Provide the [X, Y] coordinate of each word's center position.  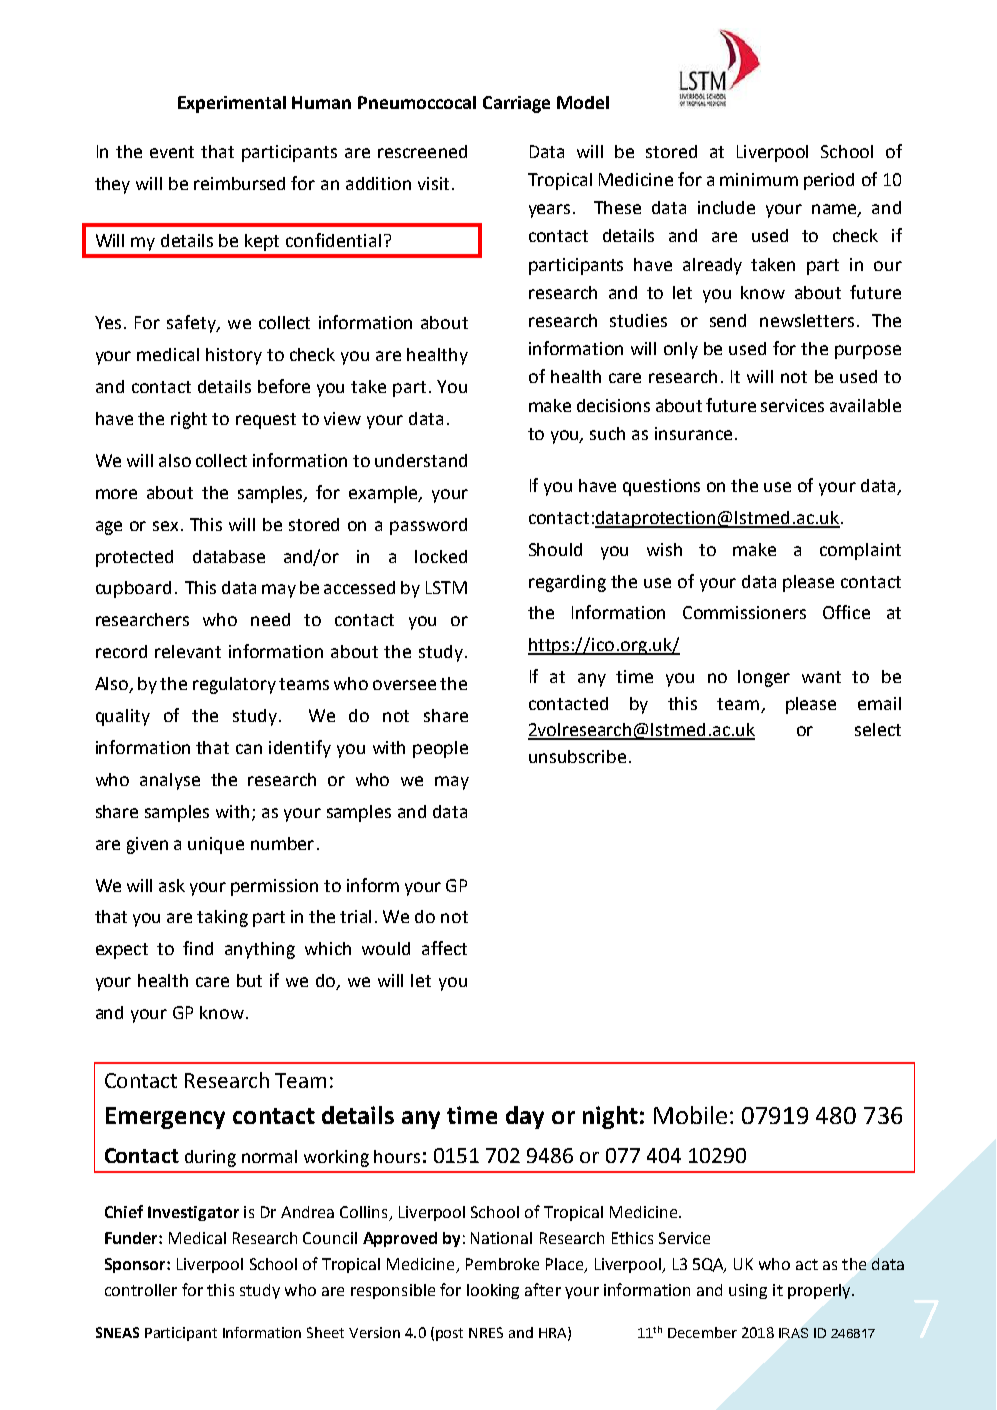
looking [493, 1291]
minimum [759, 179]
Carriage [516, 104]
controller [141, 1290]
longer [764, 678]
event [172, 152]
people [440, 749]
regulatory [234, 685]
